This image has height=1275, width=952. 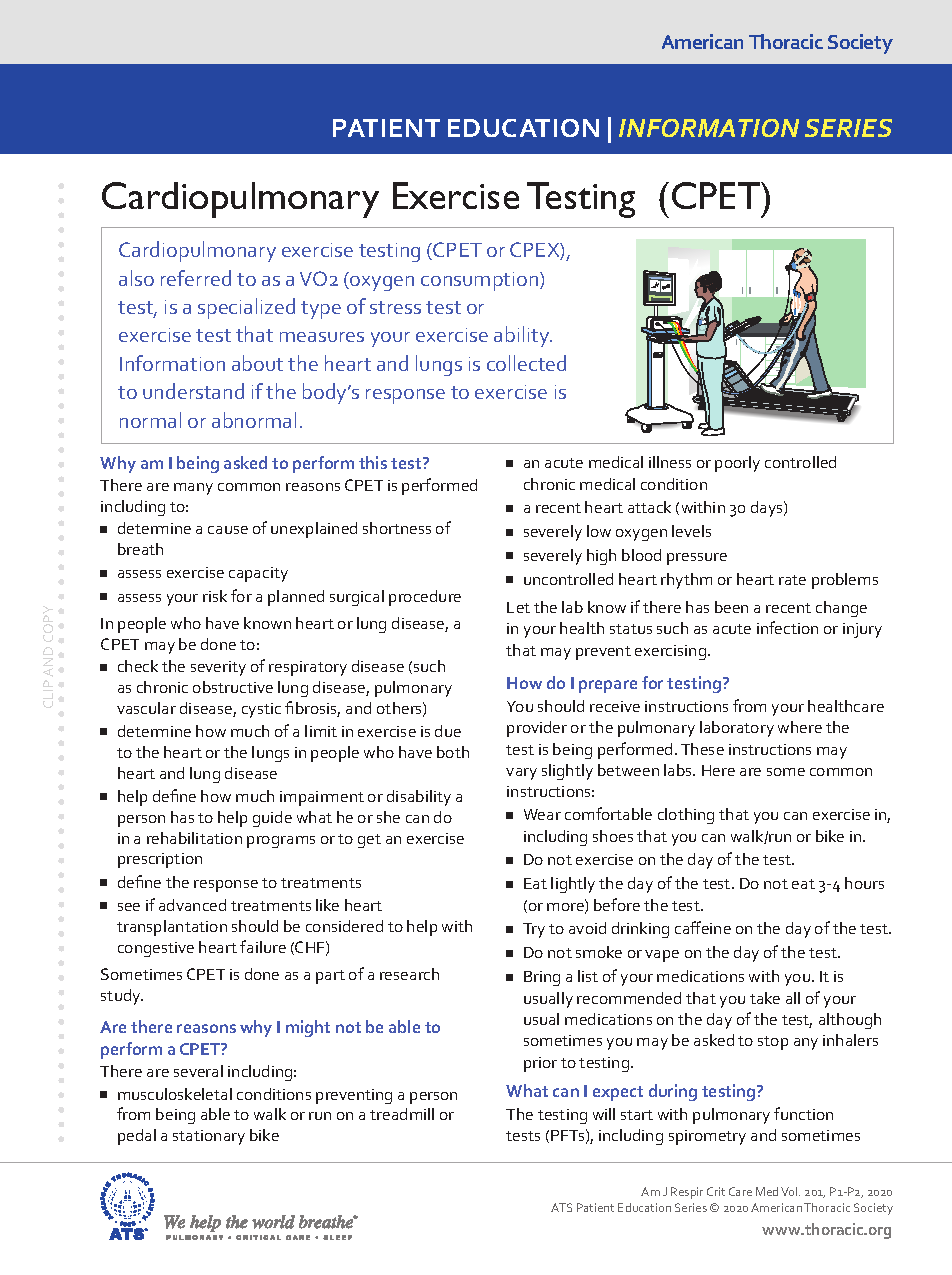 What do you see at coordinates (790, 1191) in the image?
I see `Vol` at bounding box center [790, 1191].
